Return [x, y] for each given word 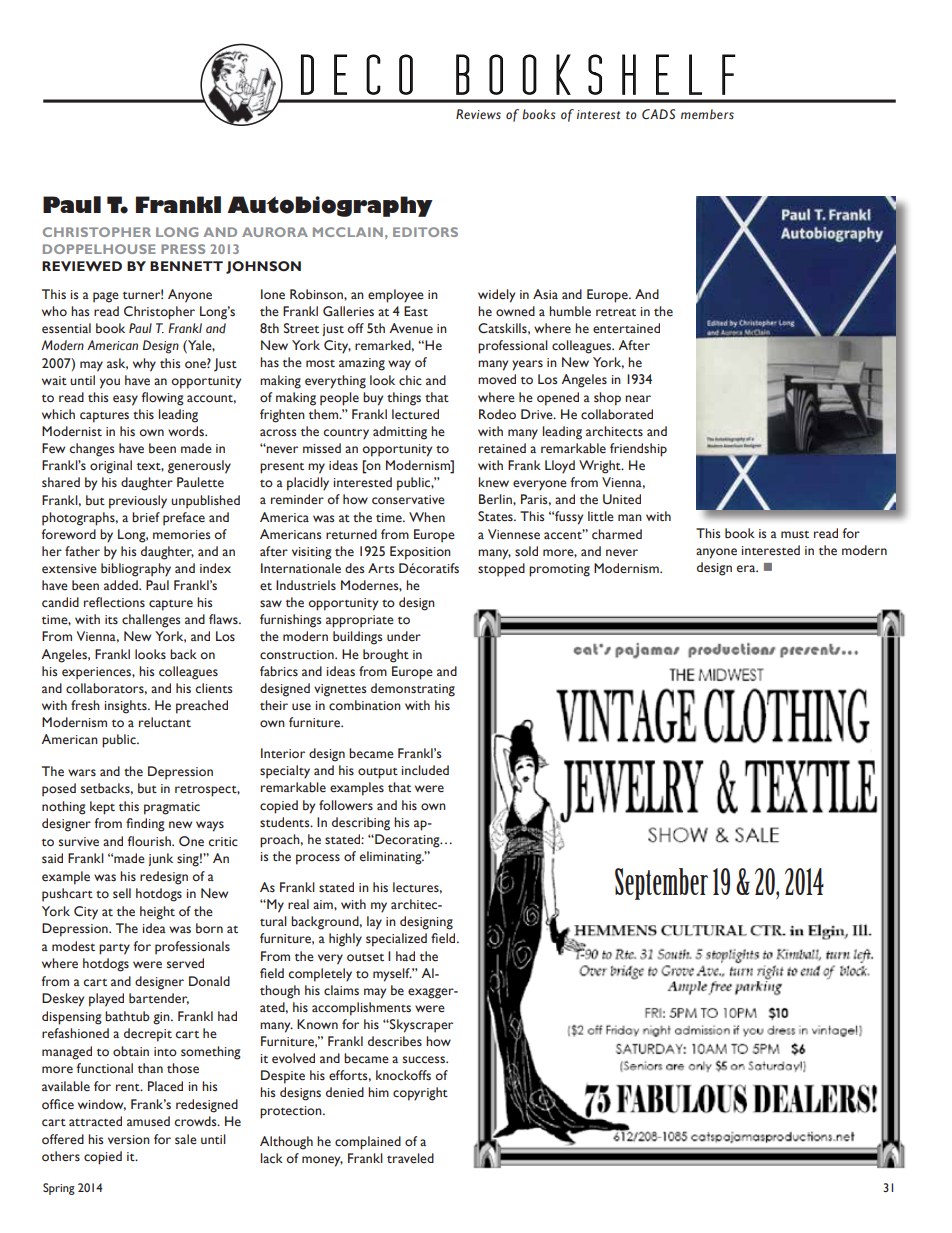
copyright [420, 1094]
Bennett [186, 266]
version [129, 1140]
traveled [410, 1158]
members [707, 114]
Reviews [478, 114]
